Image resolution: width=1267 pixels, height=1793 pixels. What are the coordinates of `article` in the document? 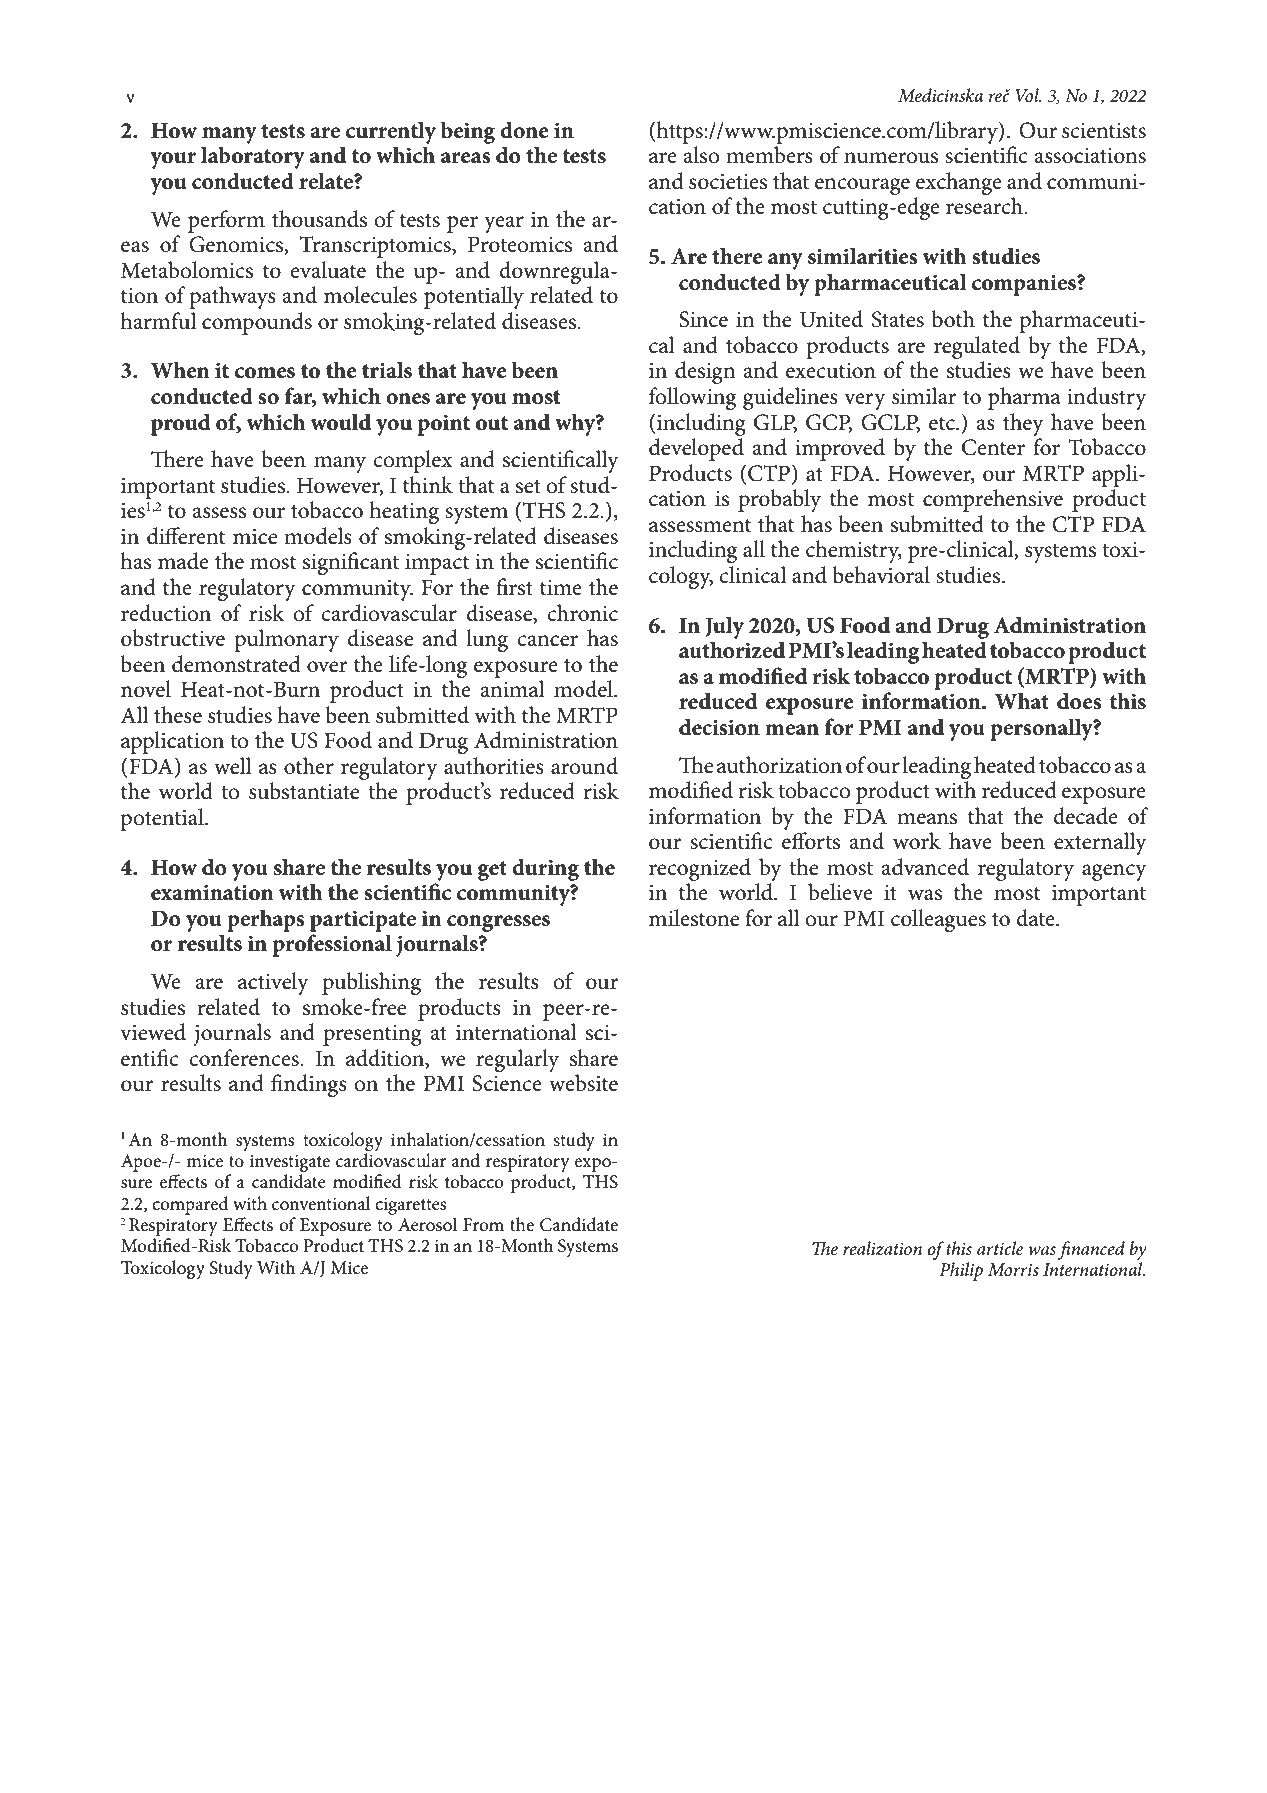 It's located at (1000, 1248).
